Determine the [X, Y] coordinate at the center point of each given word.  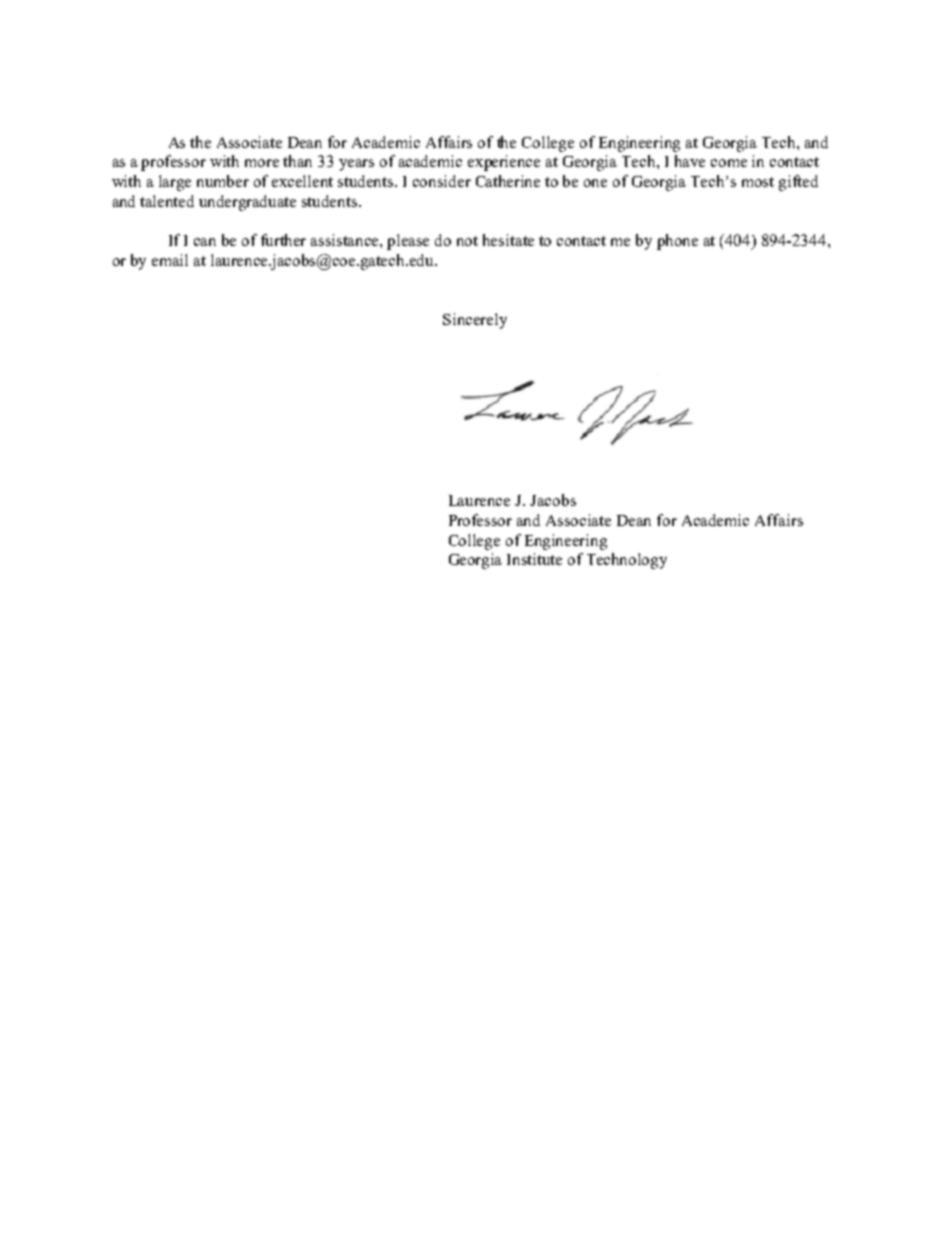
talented [167, 201]
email [170, 260]
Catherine [508, 181]
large [175, 183]
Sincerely [475, 321]
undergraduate [247, 203]
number [223, 181]
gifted [798, 183]
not [467, 241]
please [408, 242]
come [729, 163]
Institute [534, 559]
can [205, 242]
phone [677, 242]
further [283, 240]
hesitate [508, 240]
